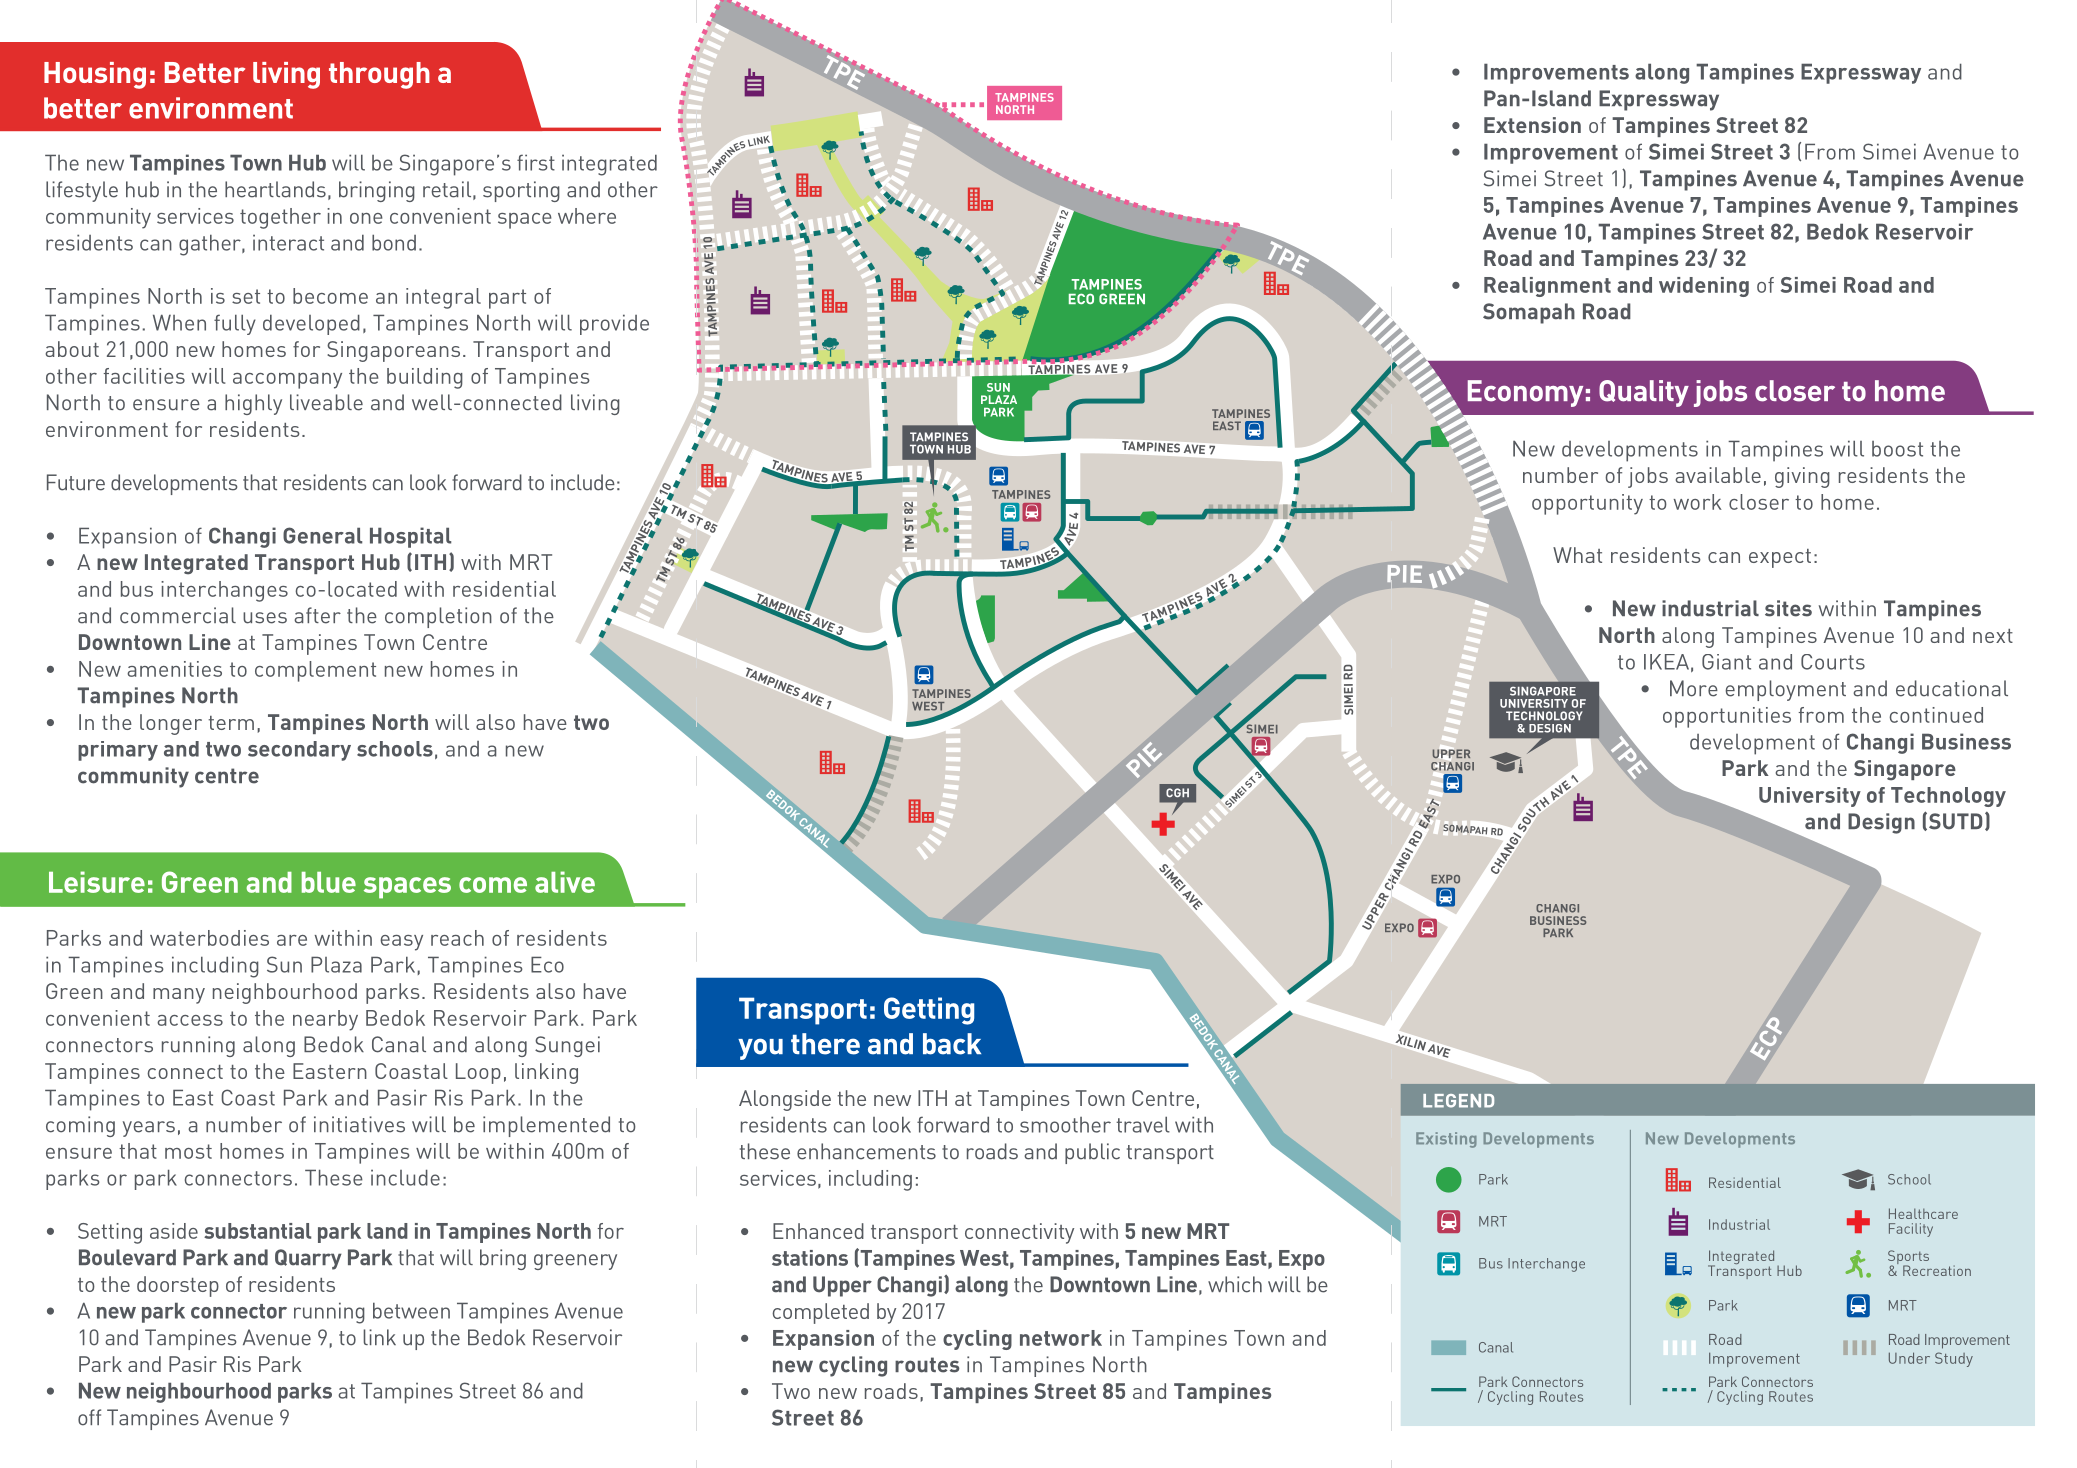 The width and height of the screenshot is (2077, 1468). What do you see at coordinates (820, 1313) in the screenshot?
I see `completed` at bounding box center [820, 1313].
